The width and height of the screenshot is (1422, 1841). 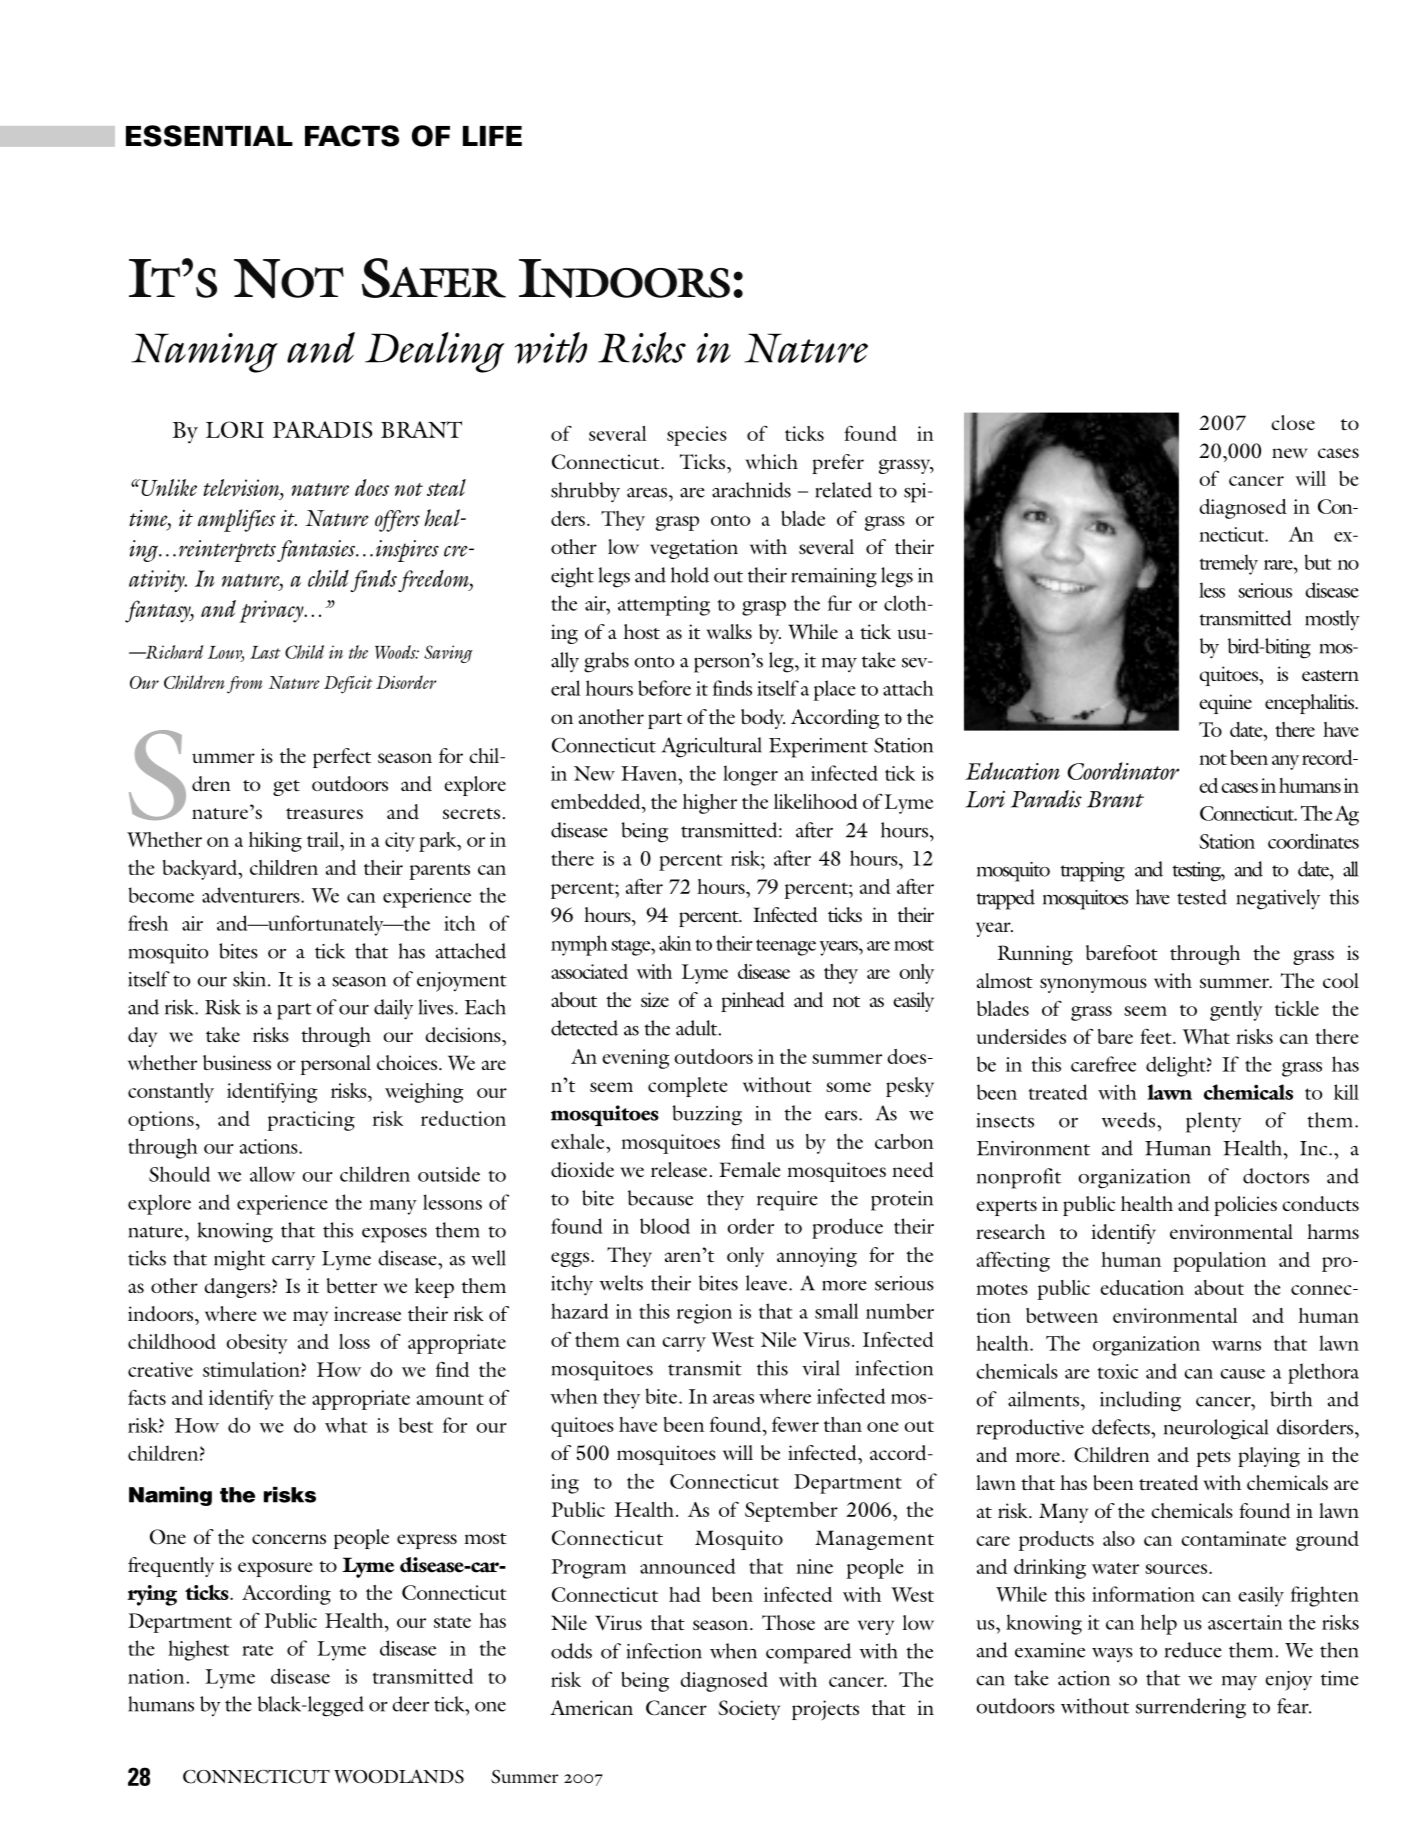 I want to click on rate, so click(x=257, y=1650).
